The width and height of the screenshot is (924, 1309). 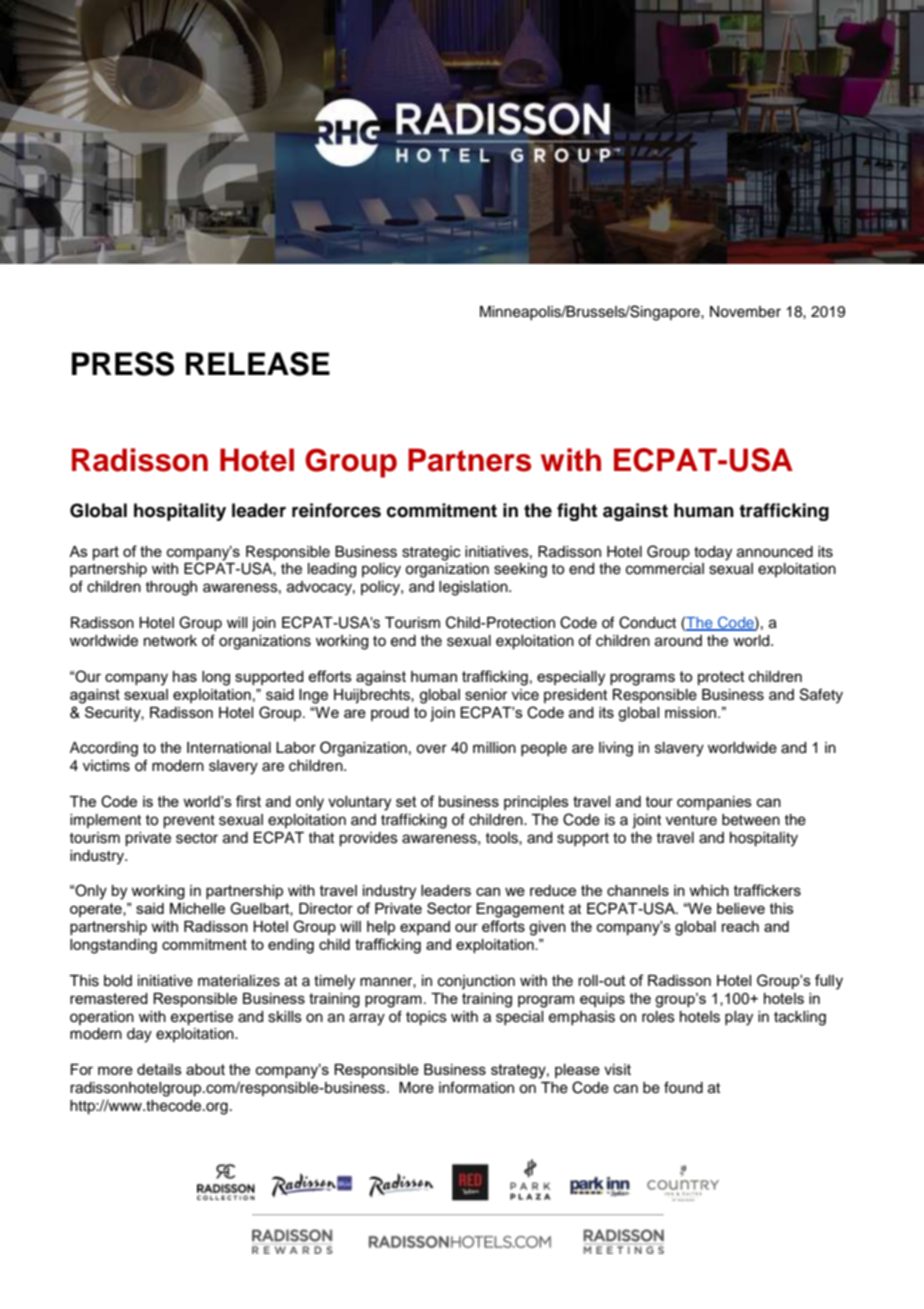 I want to click on Engagement, so click(x=520, y=910).
